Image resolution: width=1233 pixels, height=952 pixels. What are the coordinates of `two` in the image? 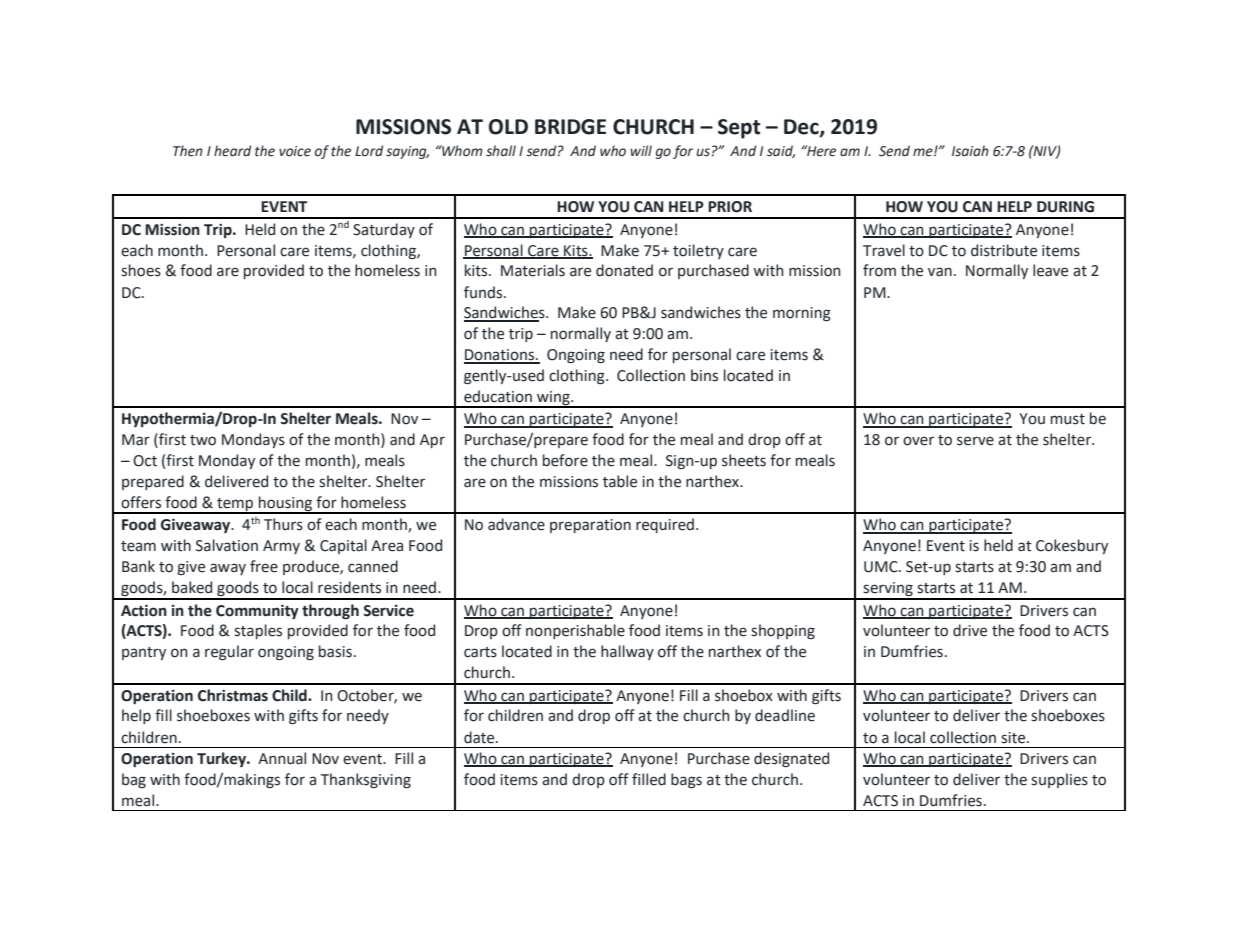 It's located at (203, 440).
